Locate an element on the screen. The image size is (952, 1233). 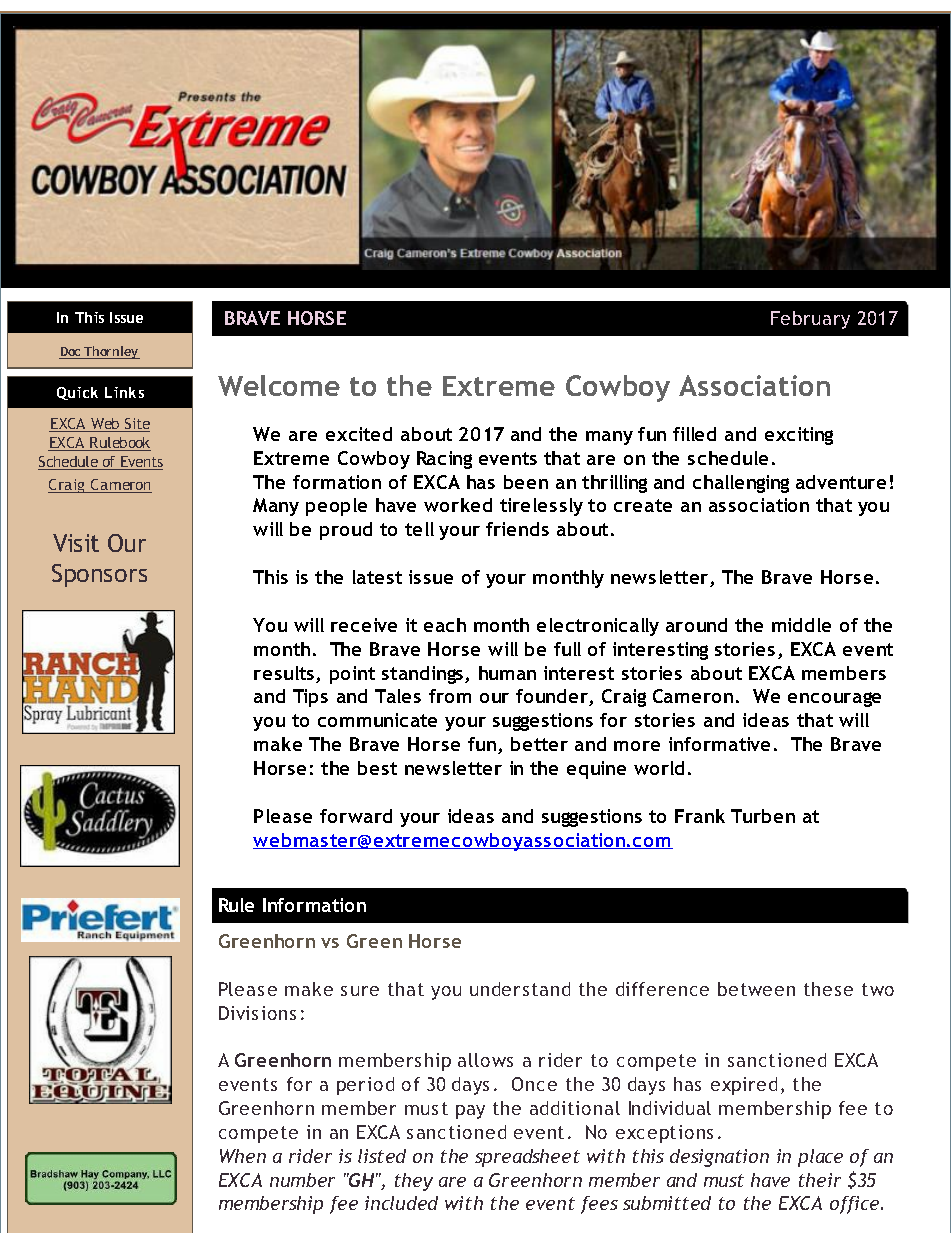
Links is located at coordinates (124, 392).
